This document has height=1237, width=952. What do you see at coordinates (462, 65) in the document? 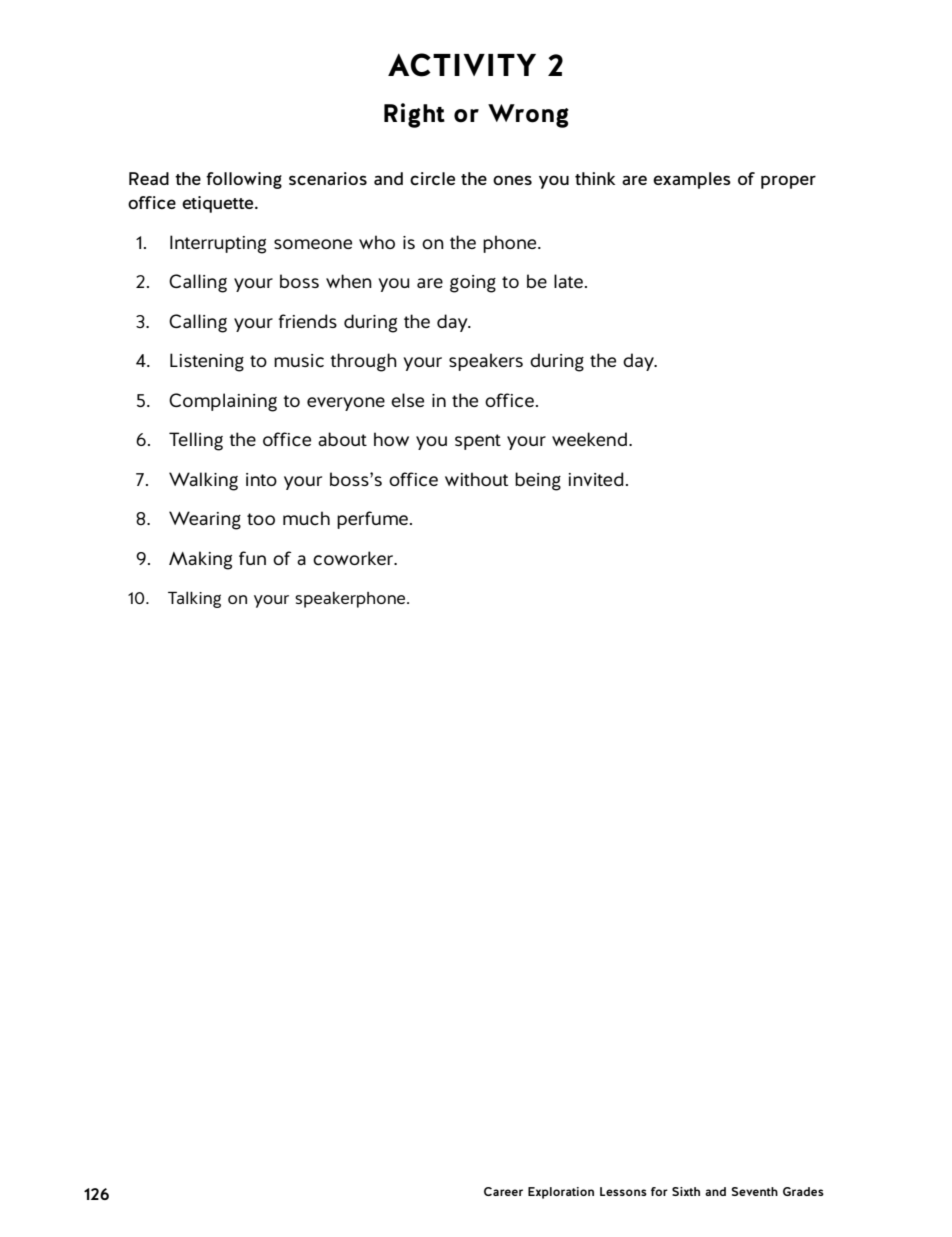
I see `ACTIVITY` at bounding box center [462, 65].
